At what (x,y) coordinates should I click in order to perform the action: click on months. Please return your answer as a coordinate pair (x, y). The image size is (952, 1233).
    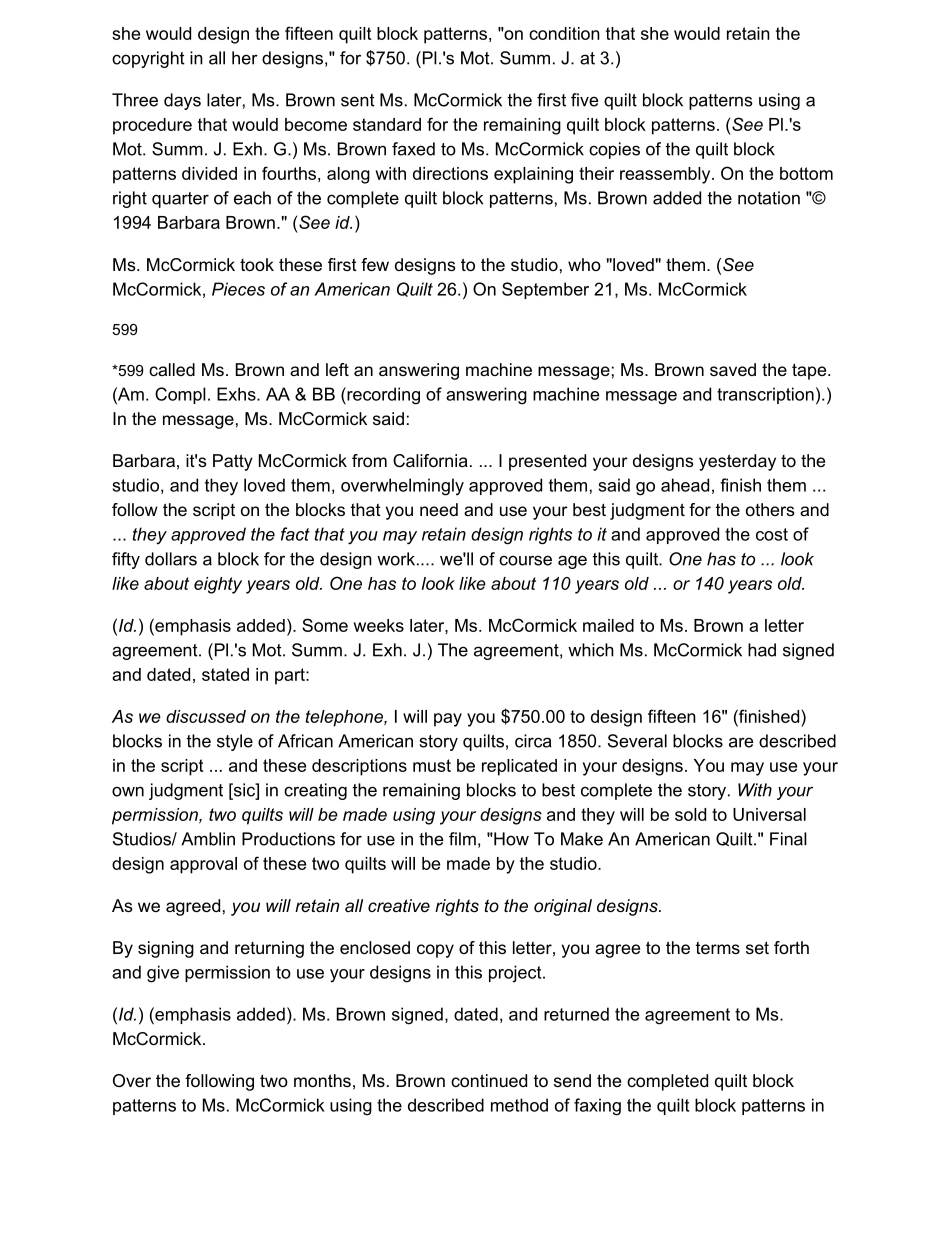
    Looking at the image, I should click on (322, 1080).
